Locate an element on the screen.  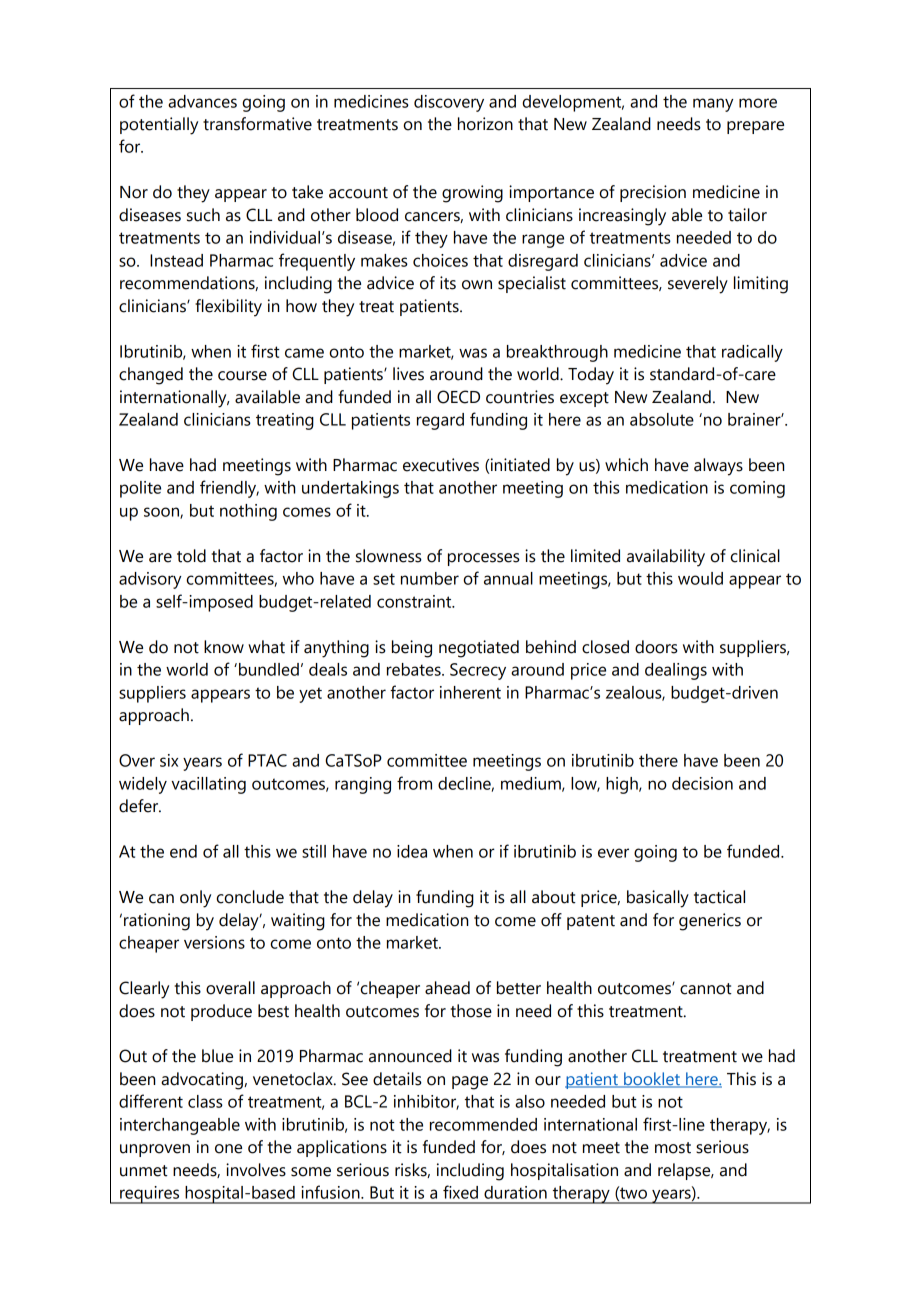
fixed is located at coordinates (460, 1192).
